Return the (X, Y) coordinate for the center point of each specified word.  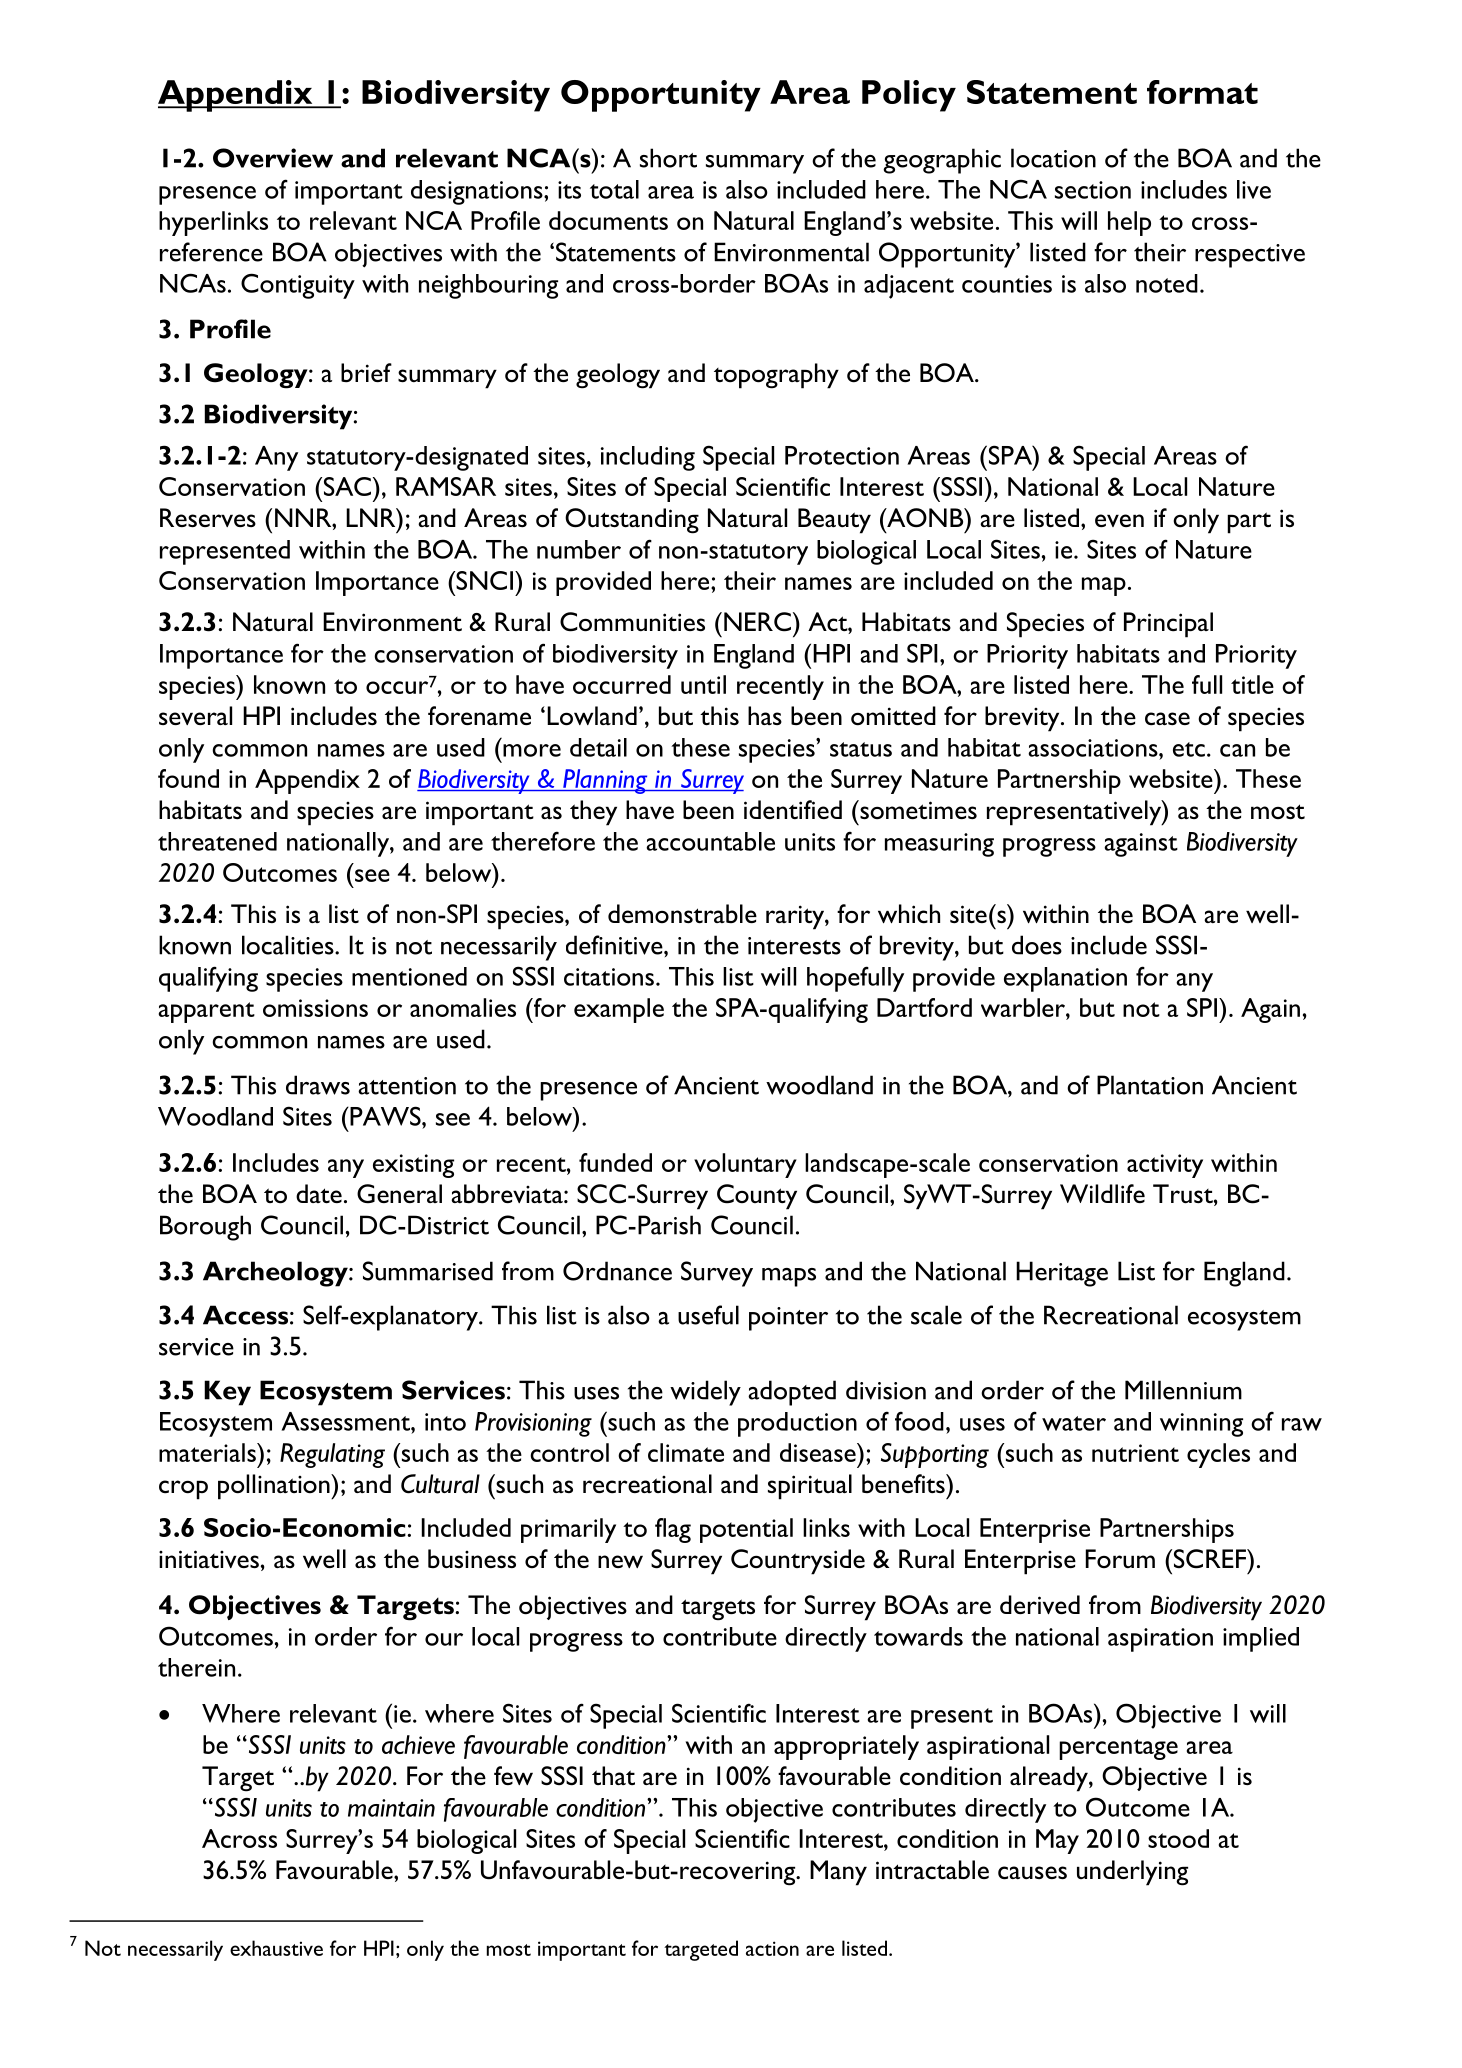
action (772, 1948)
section (1093, 190)
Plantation (1150, 1085)
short (668, 158)
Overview (273, 158)
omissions (315, 1008)
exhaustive (276, 1948)
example (619, 1010)
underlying (1132, 1873)
